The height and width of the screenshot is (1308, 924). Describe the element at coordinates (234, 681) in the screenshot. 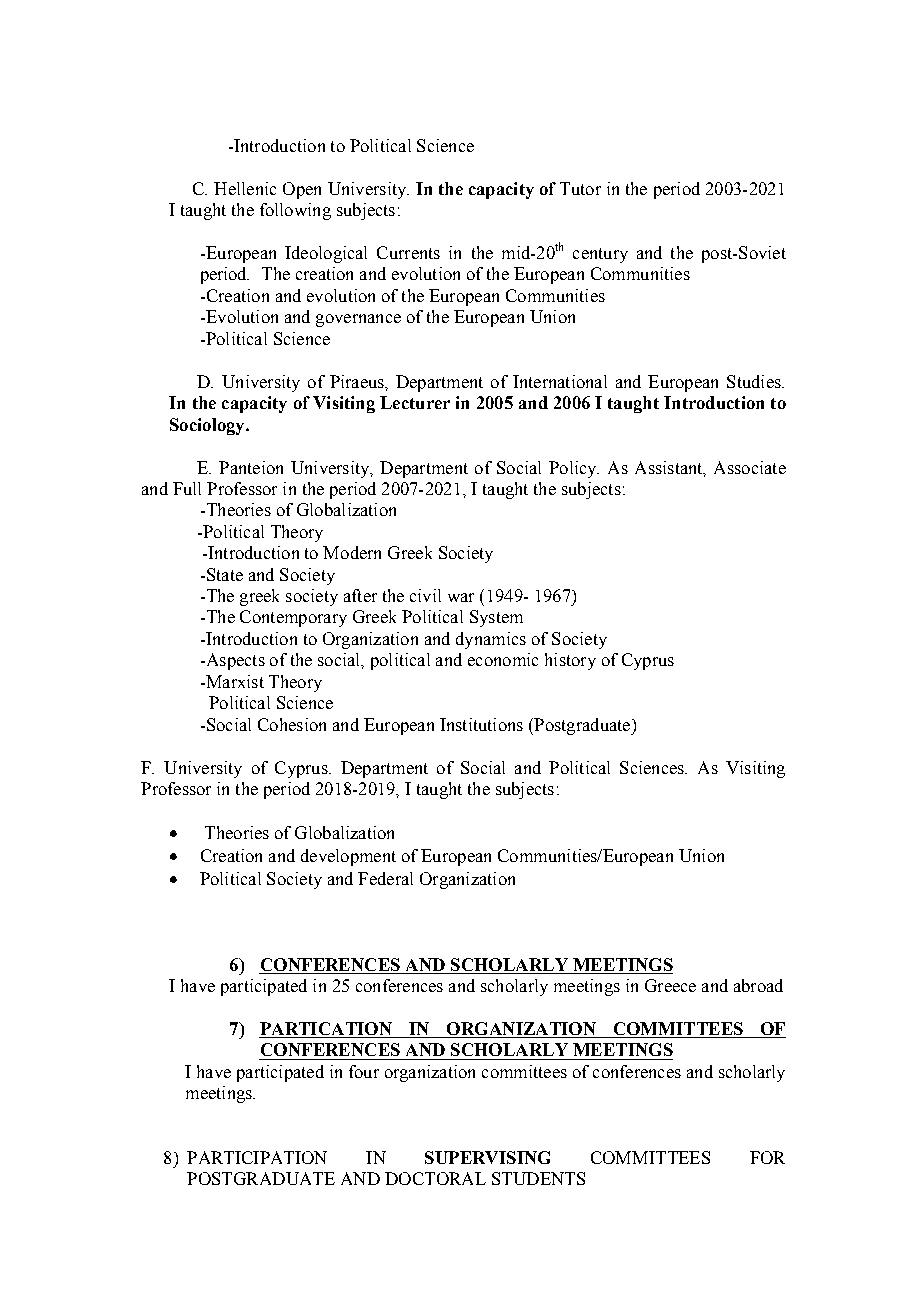

I see `Marxist` at that location.
